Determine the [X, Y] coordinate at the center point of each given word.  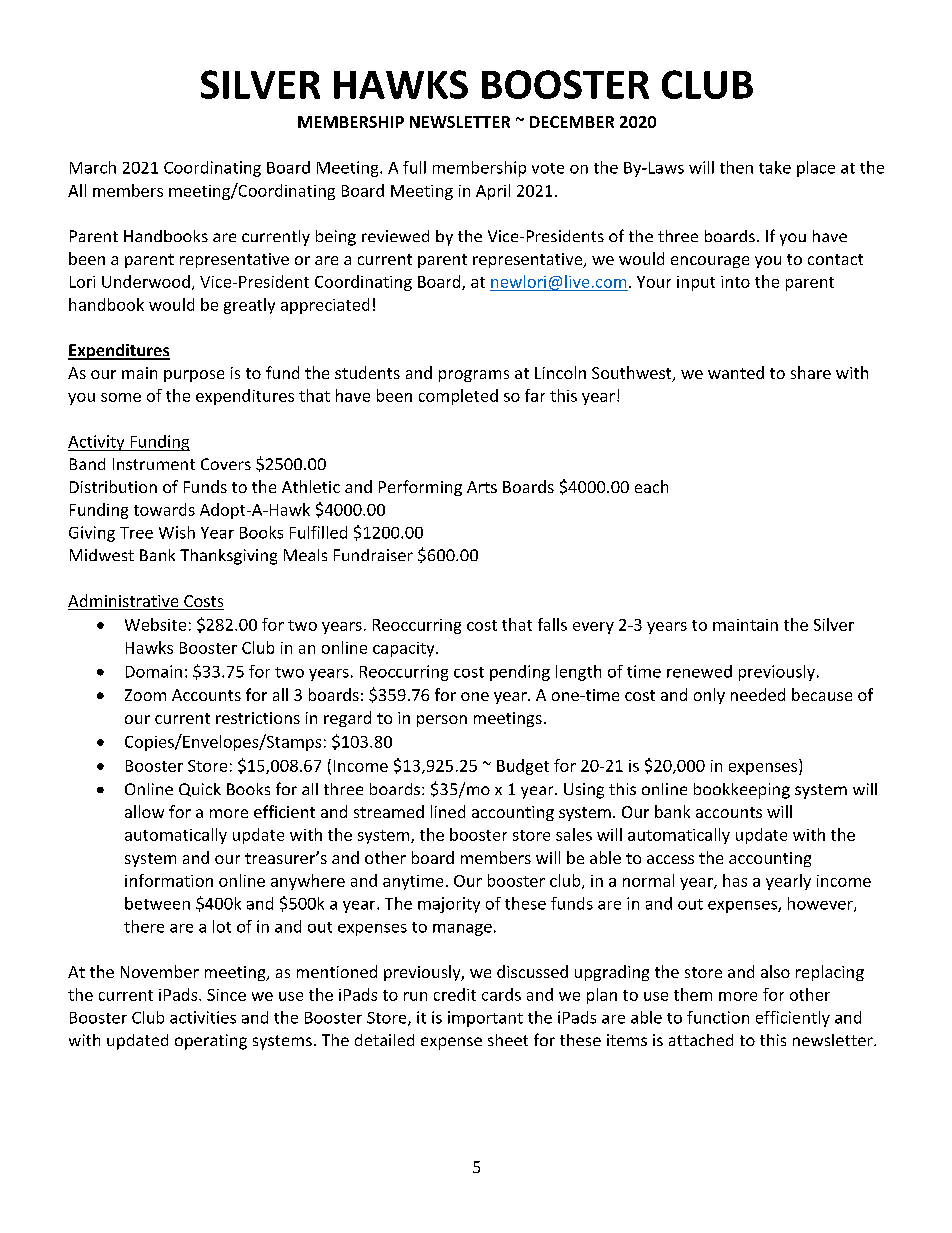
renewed [699, 671]
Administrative [124, 602]
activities [203, 1017]
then [736, 167]
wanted [736, 372]
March [93, 167]
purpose [194, 376]
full [414, 167]
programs [474, 376]
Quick [200, 790]
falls [552, 624]
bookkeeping [742, 791]
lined [448, 811]
